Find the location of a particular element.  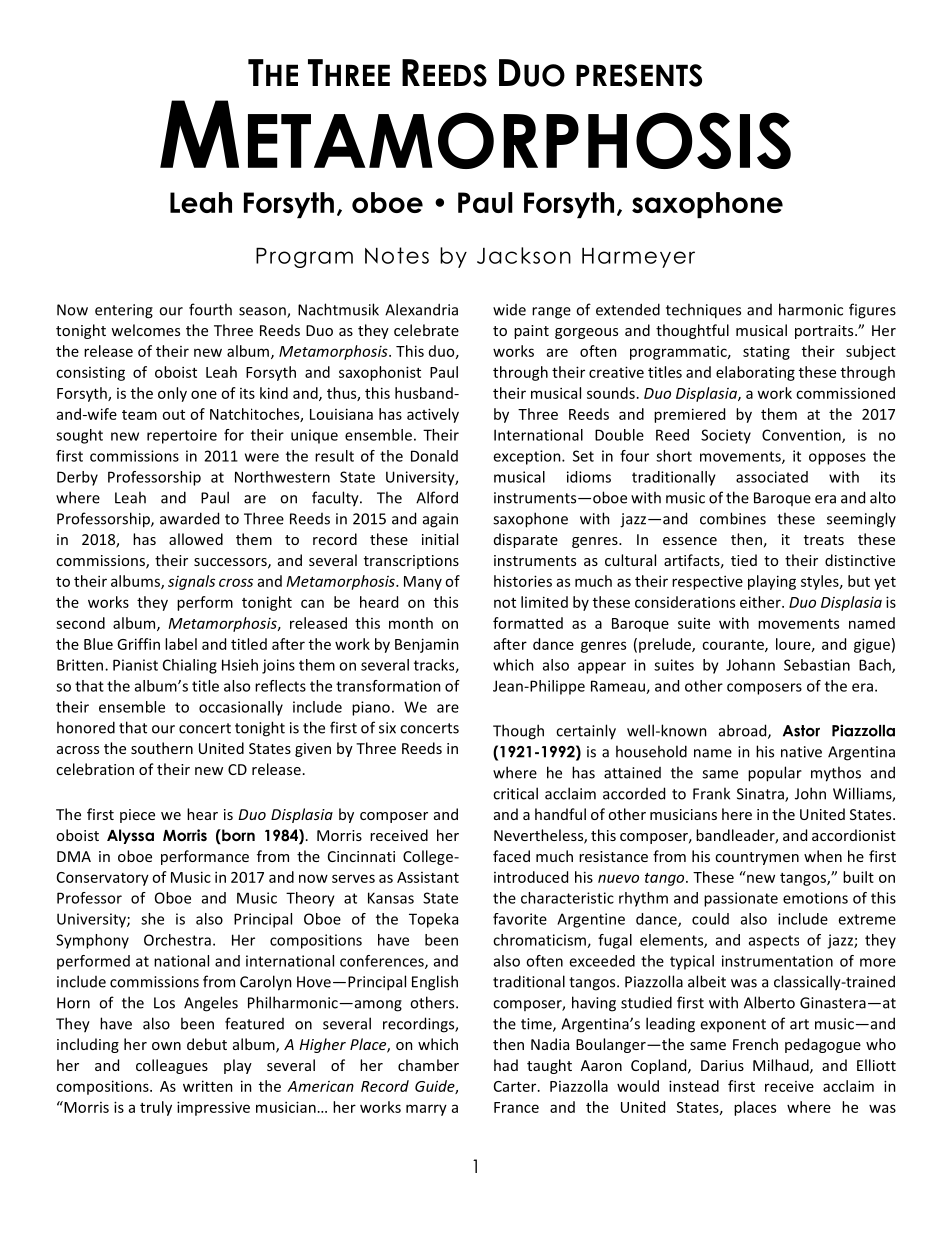

Alyssa is located at coordinates (130, 836).
